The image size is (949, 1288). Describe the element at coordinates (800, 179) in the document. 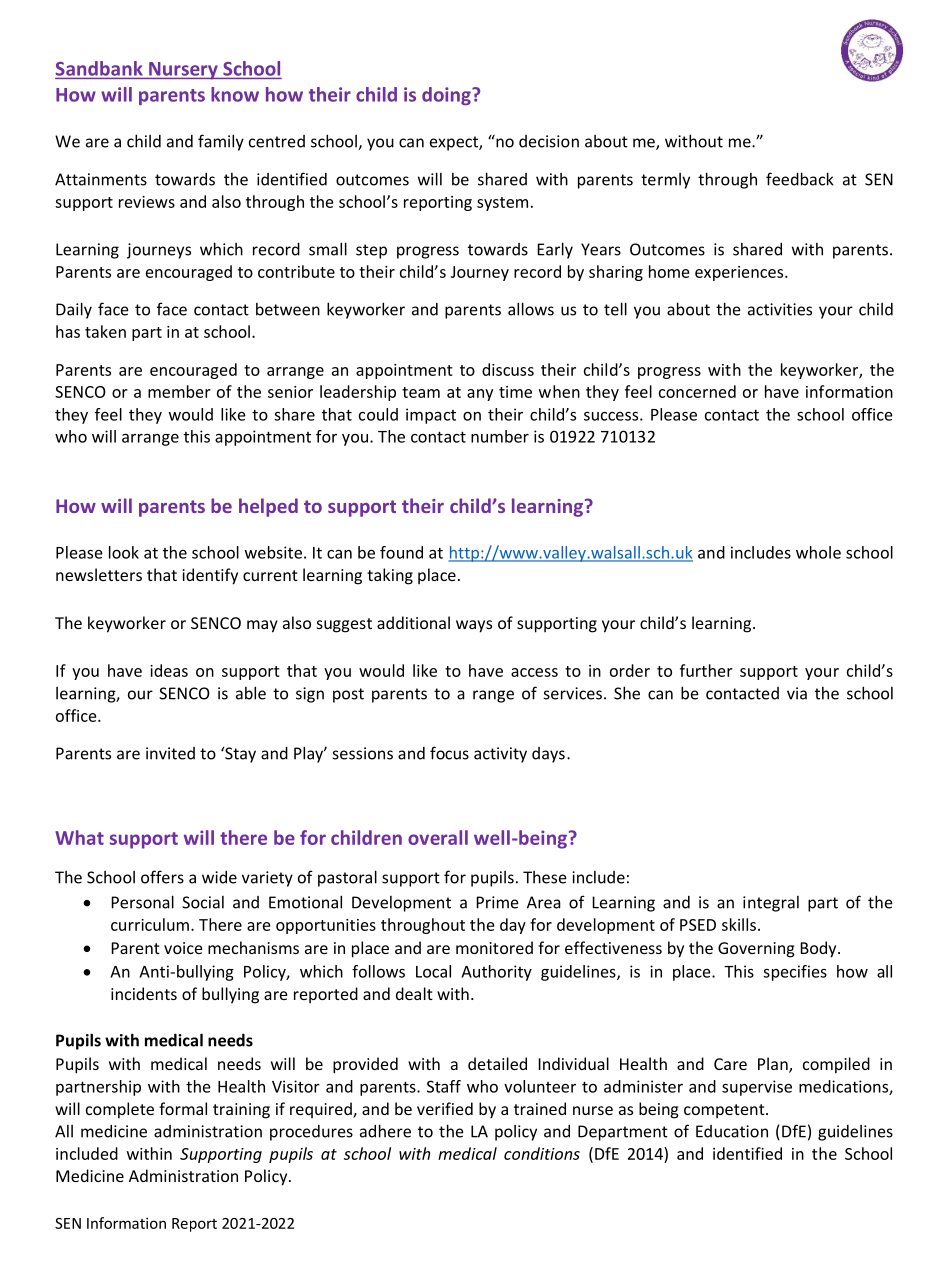

I see `feedback` at that location.
